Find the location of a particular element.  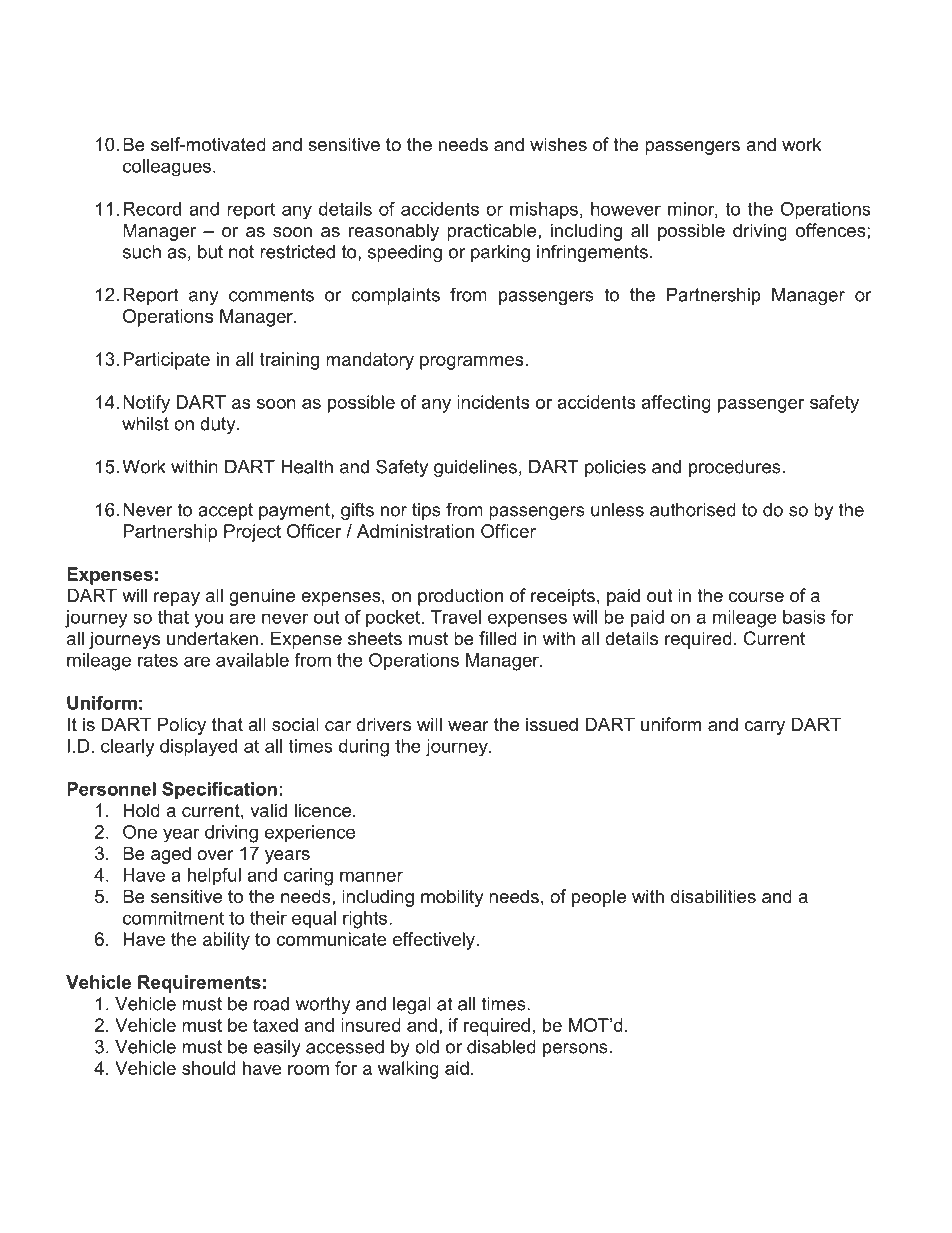

persons is located at coordinates (575, 1050).
